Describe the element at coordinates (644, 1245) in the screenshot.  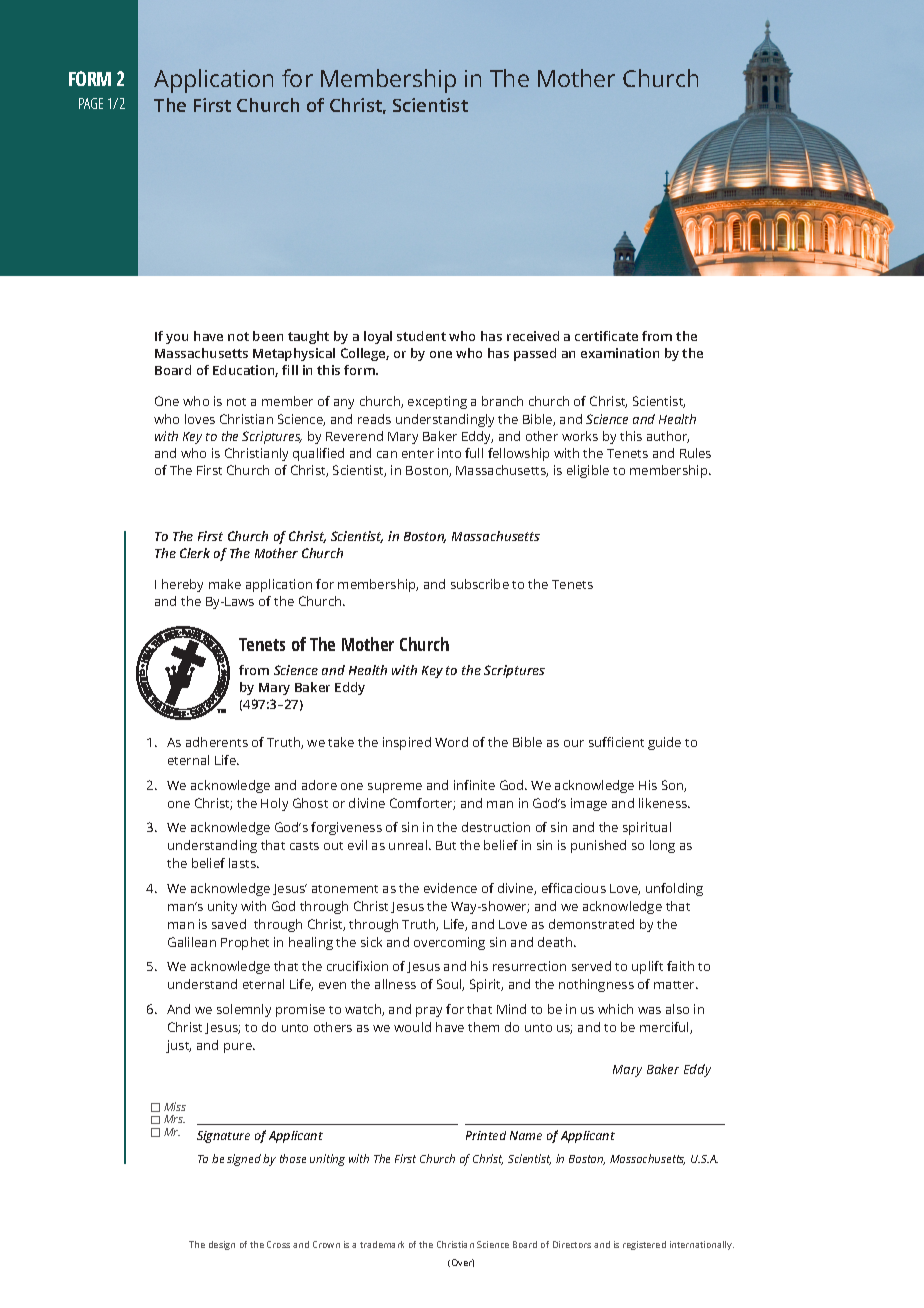
I see `registered` at that location.
